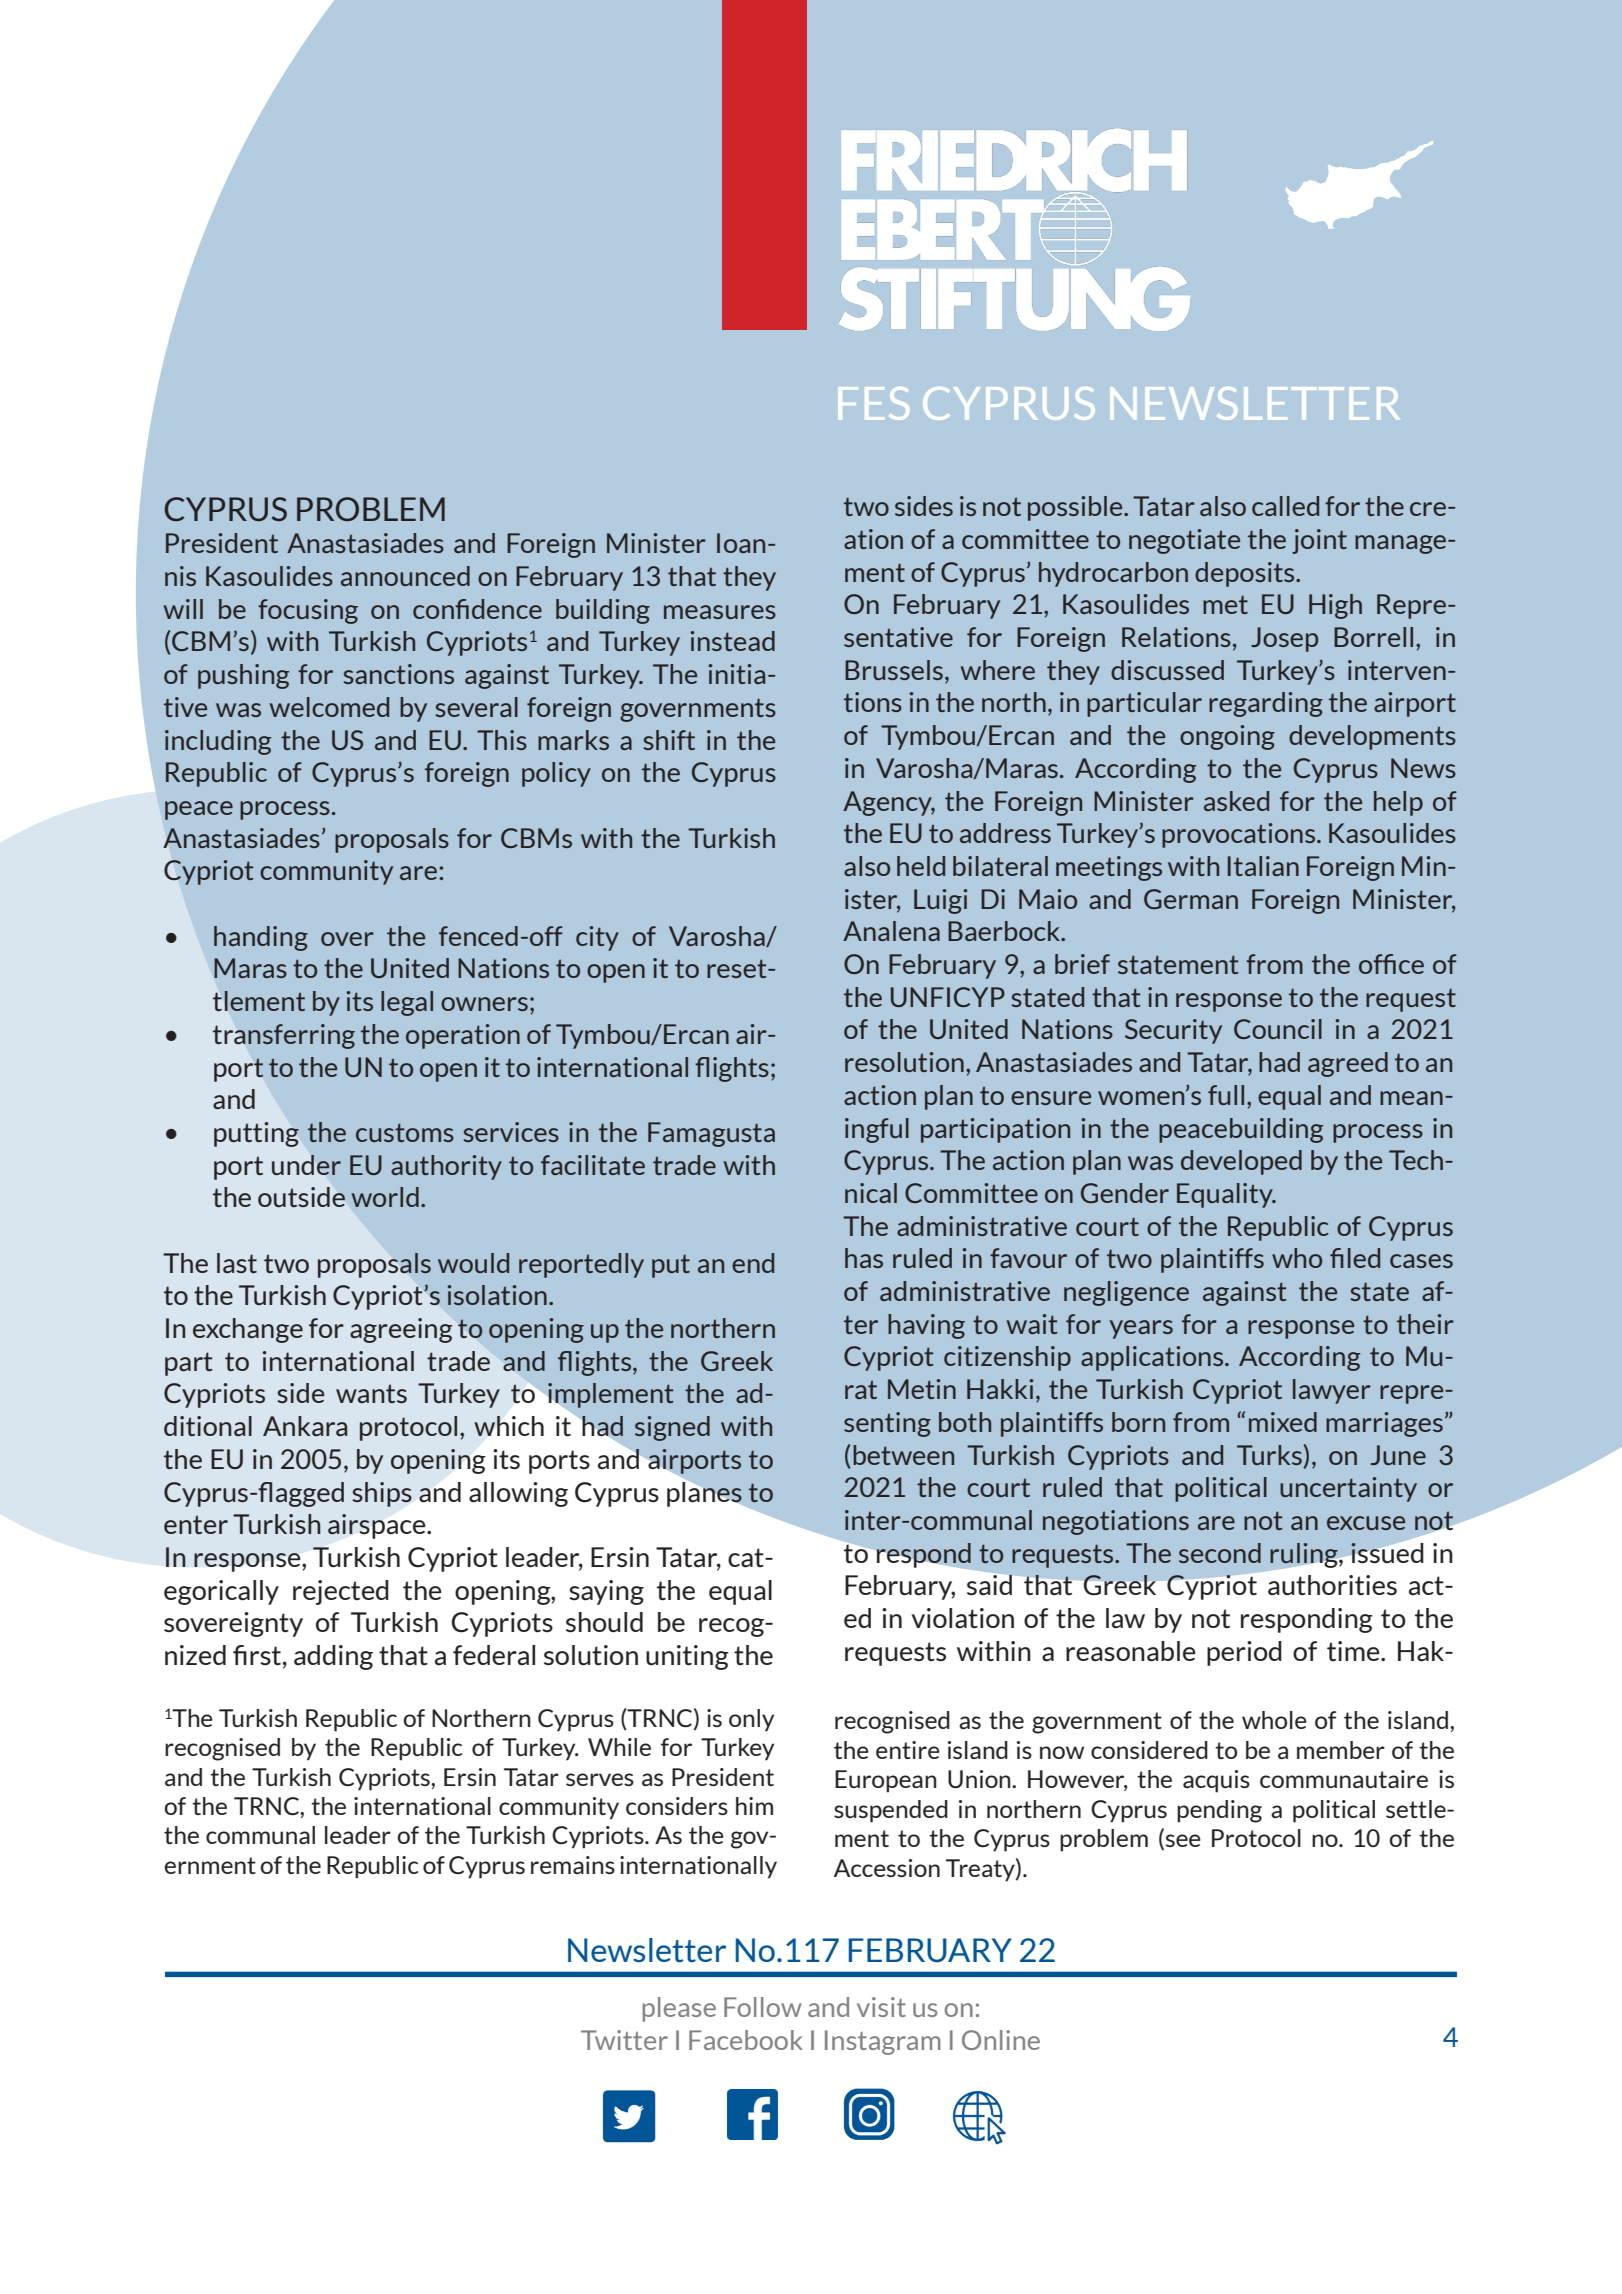 The height and width of the document is (2294, 1622). I want to click on has, so click(864, 1258).
